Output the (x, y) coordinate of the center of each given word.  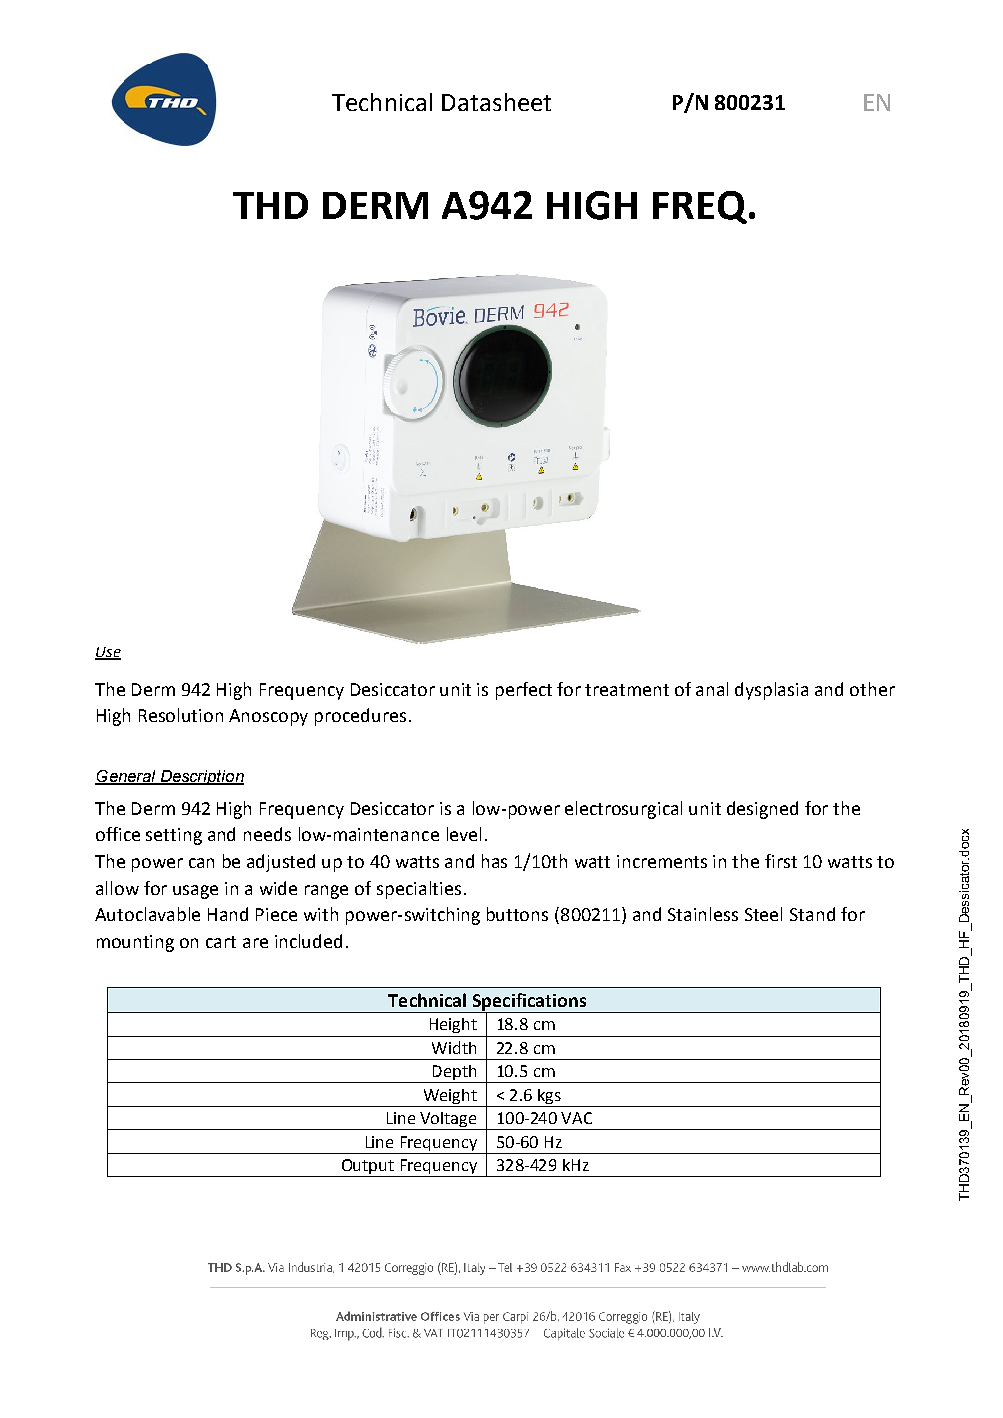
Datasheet (496, 102)
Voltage (448, 1121)
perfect (524, 691)
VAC (576, 1118)
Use (108, 653)
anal (712, 689)
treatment (627, 690)
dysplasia (771, 691)
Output (367, 1168)
